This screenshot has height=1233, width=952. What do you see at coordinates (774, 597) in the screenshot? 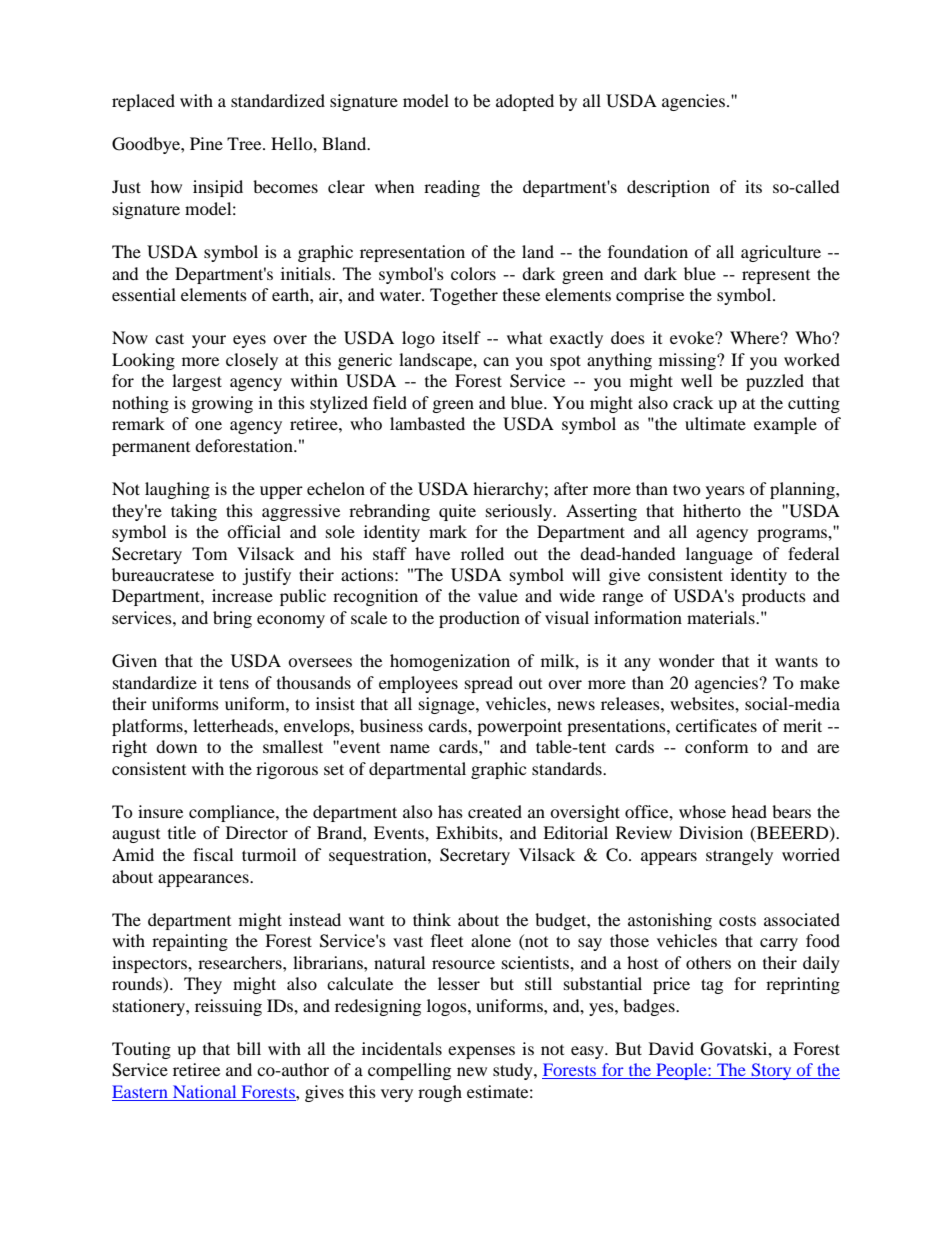
I see `products` at bounding box center [774, 597].
